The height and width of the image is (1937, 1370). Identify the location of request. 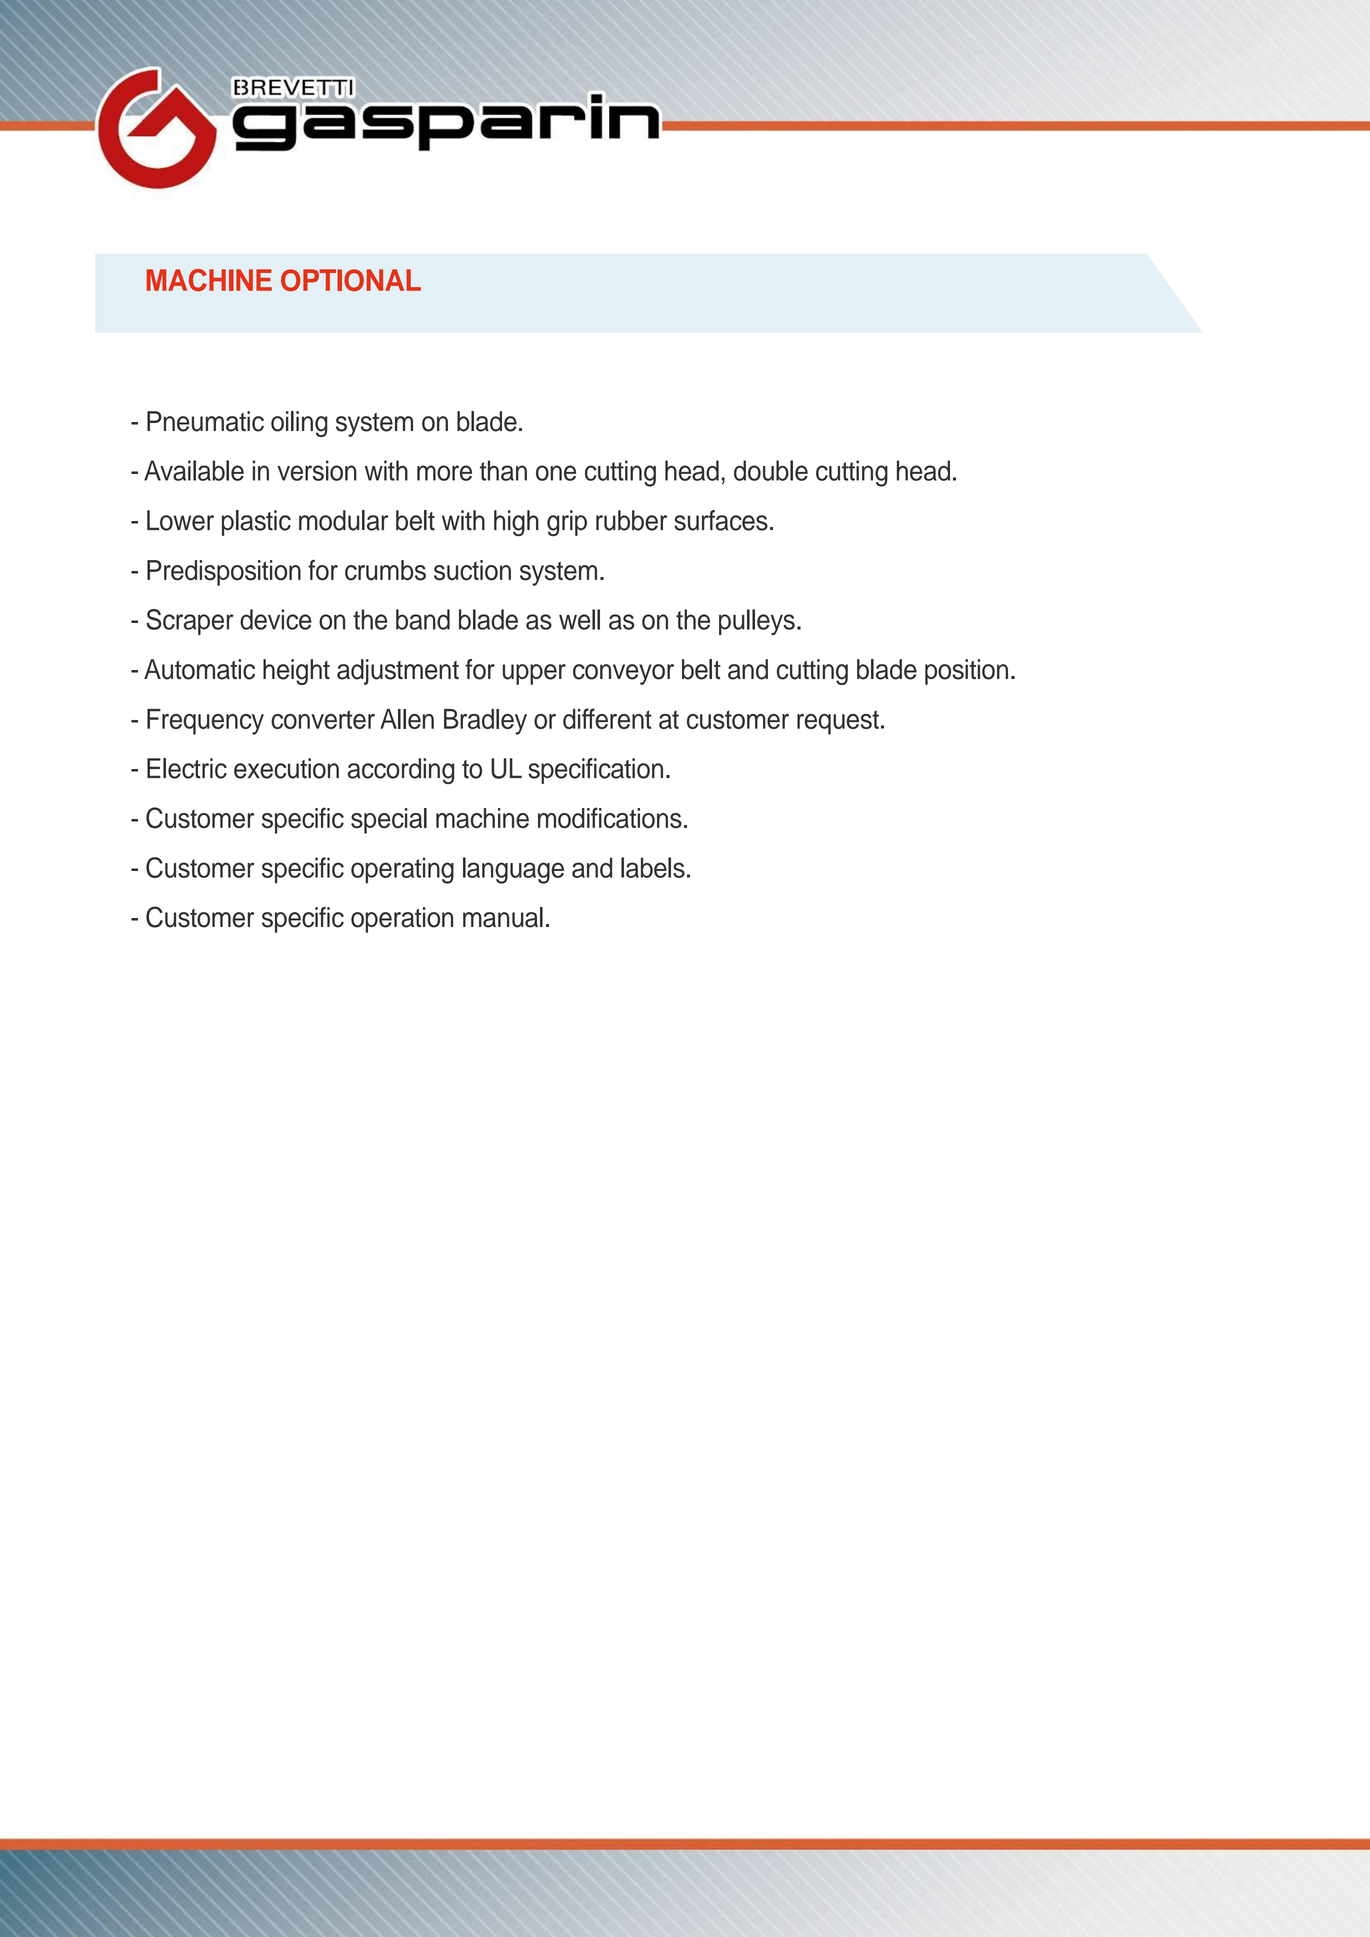
(838, 722).
